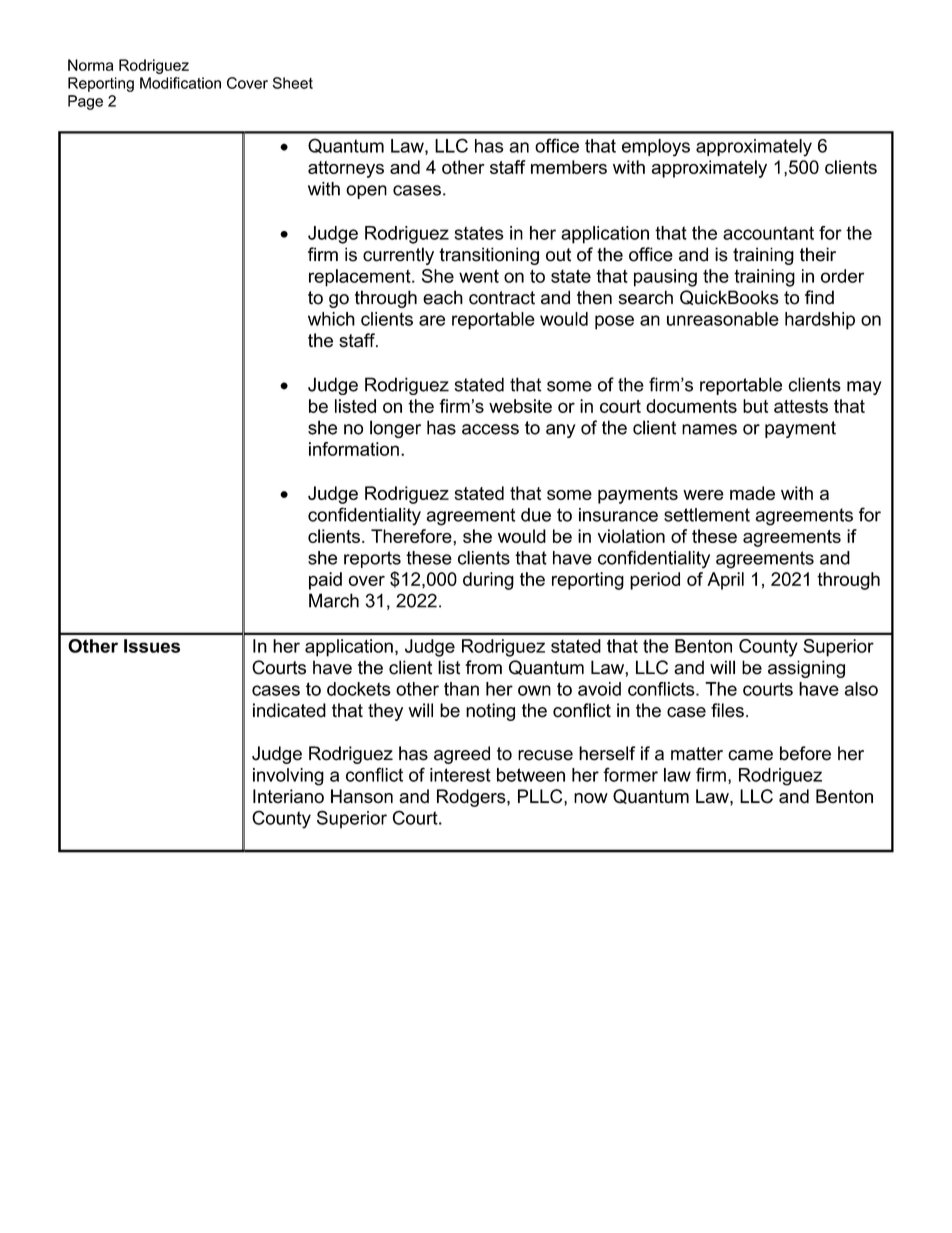 The height and width of the screenshot is (1233, 952). I want to click on Modification, so click(180, 83).
